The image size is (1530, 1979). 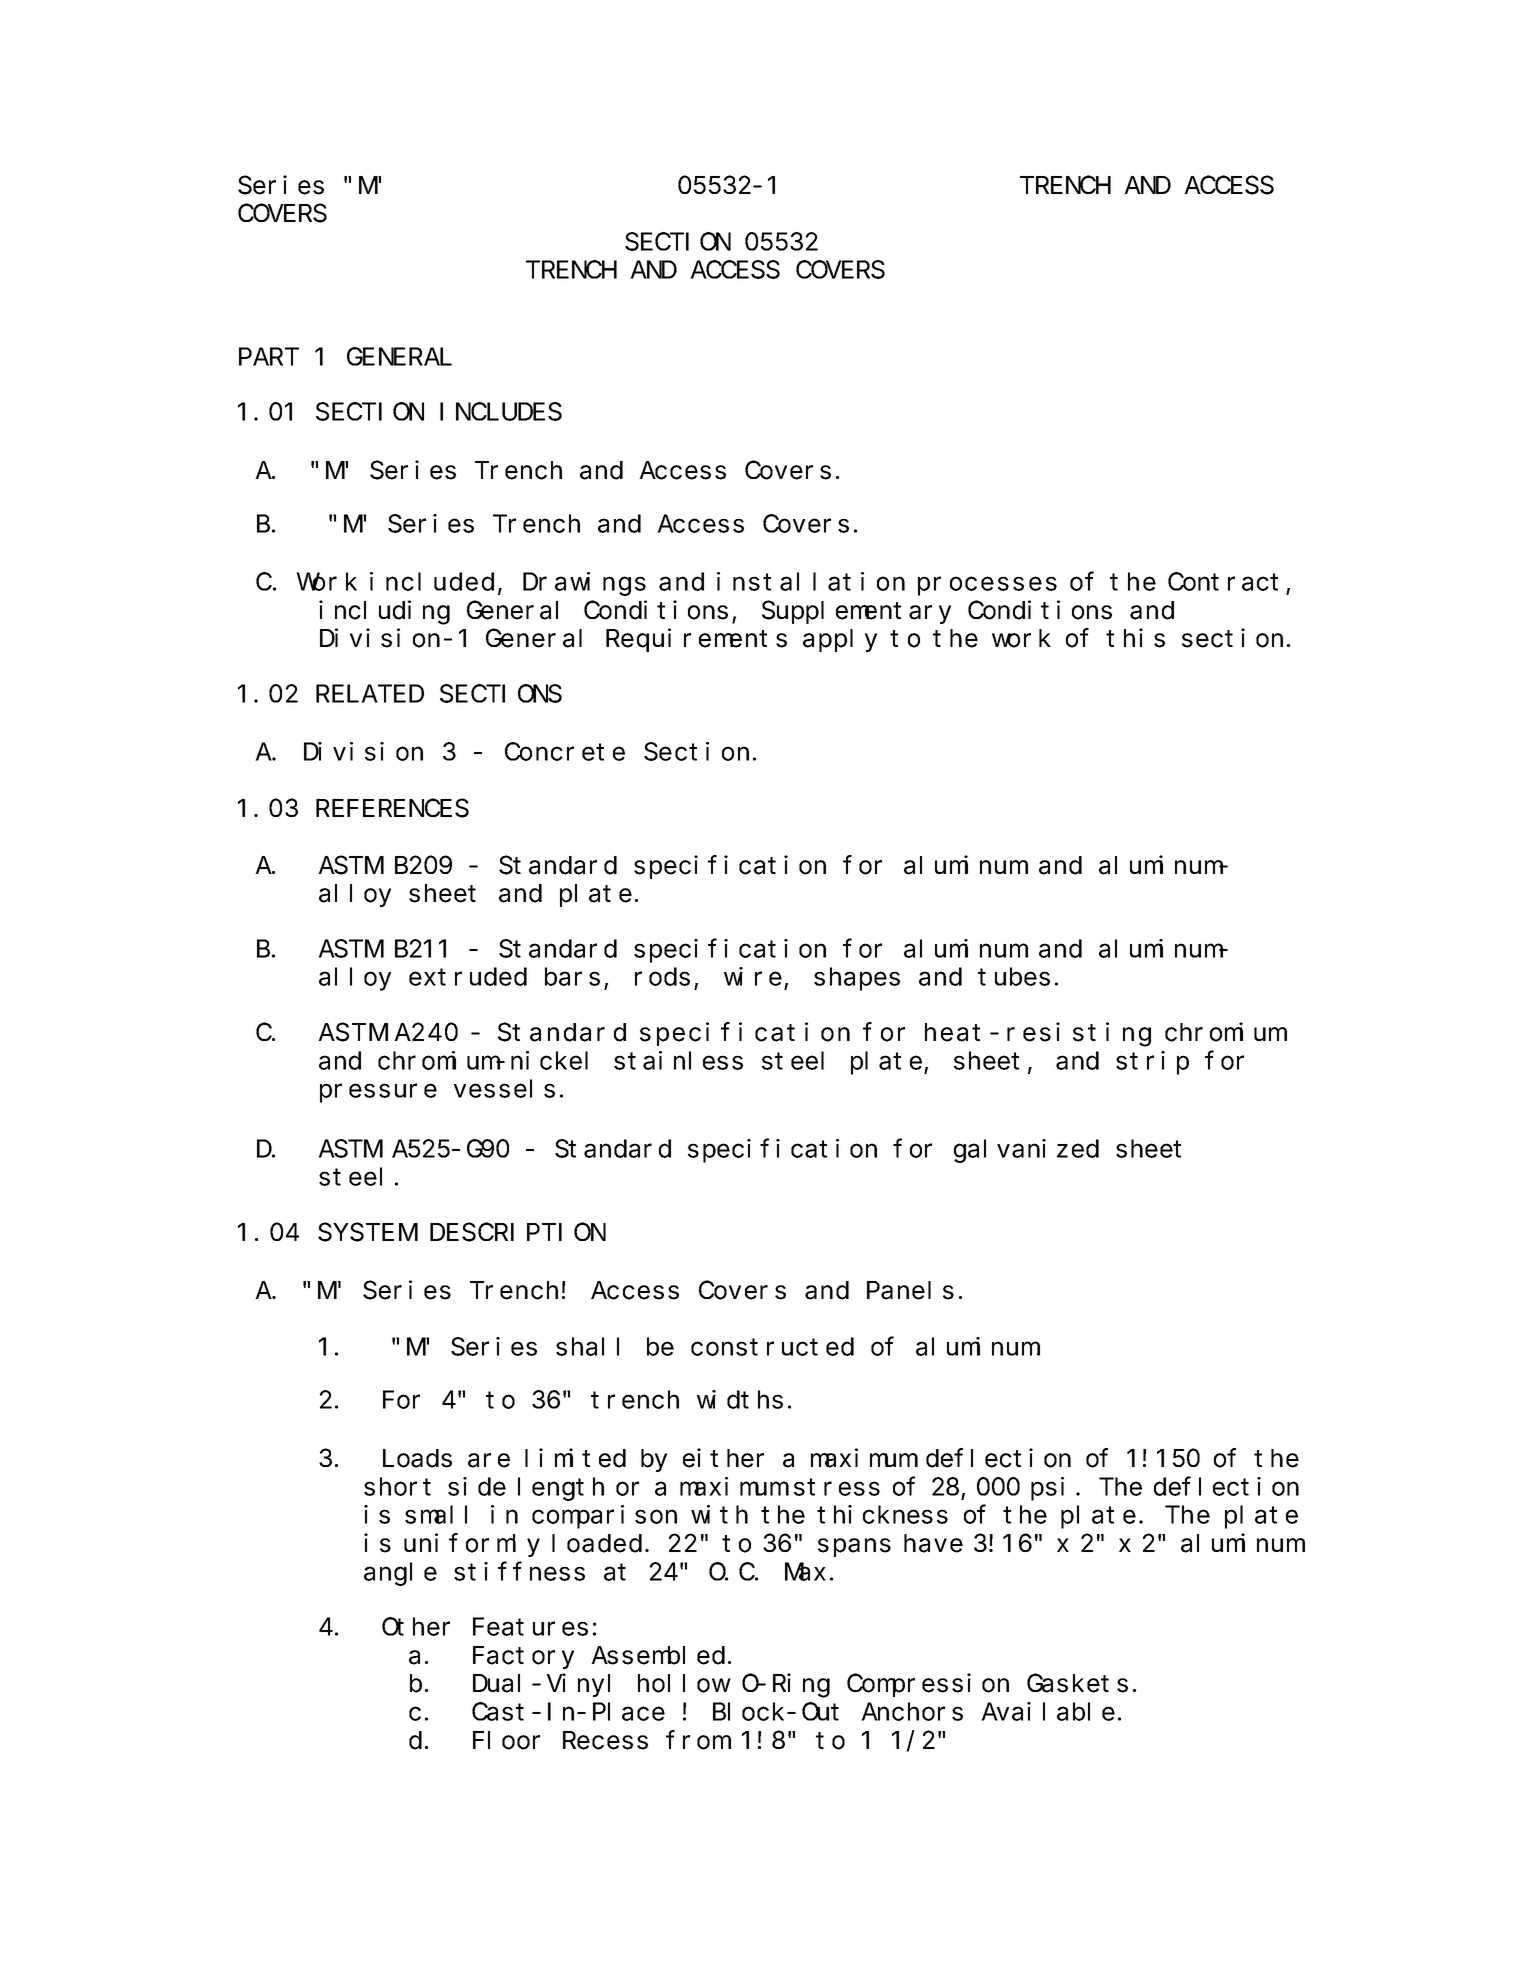 What do you see at coordinates (1026, 1151) in the screenshot?
I see `galvanized` at bounding box center [1026, 1151].
